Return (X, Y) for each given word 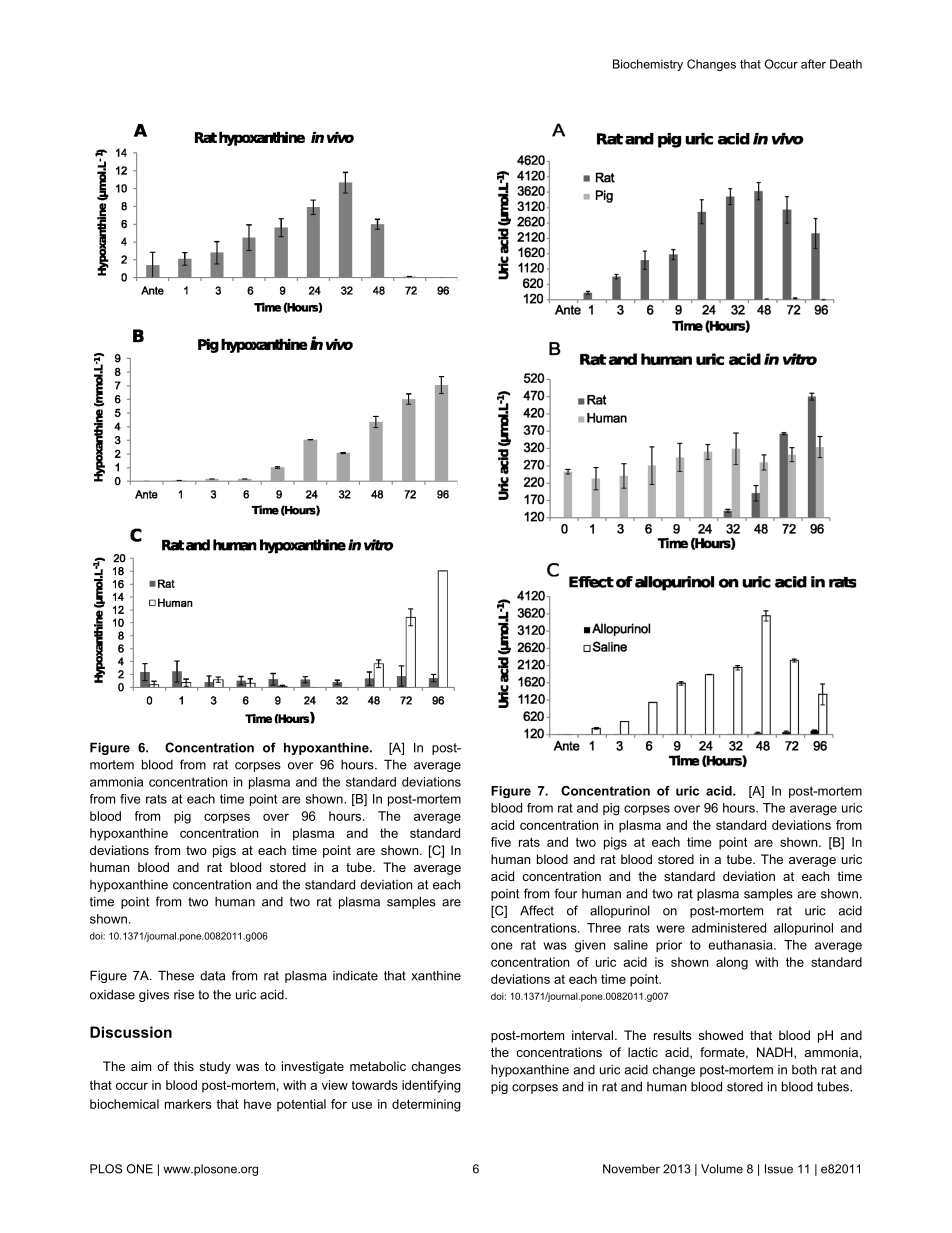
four (565, 893)
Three (604, 928)
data (212, 976)
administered (729, 928)
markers (188, 1104)
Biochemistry (648, 65)
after (813, 64)
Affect (537, 910)
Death (846, 64)
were (670, 929)
